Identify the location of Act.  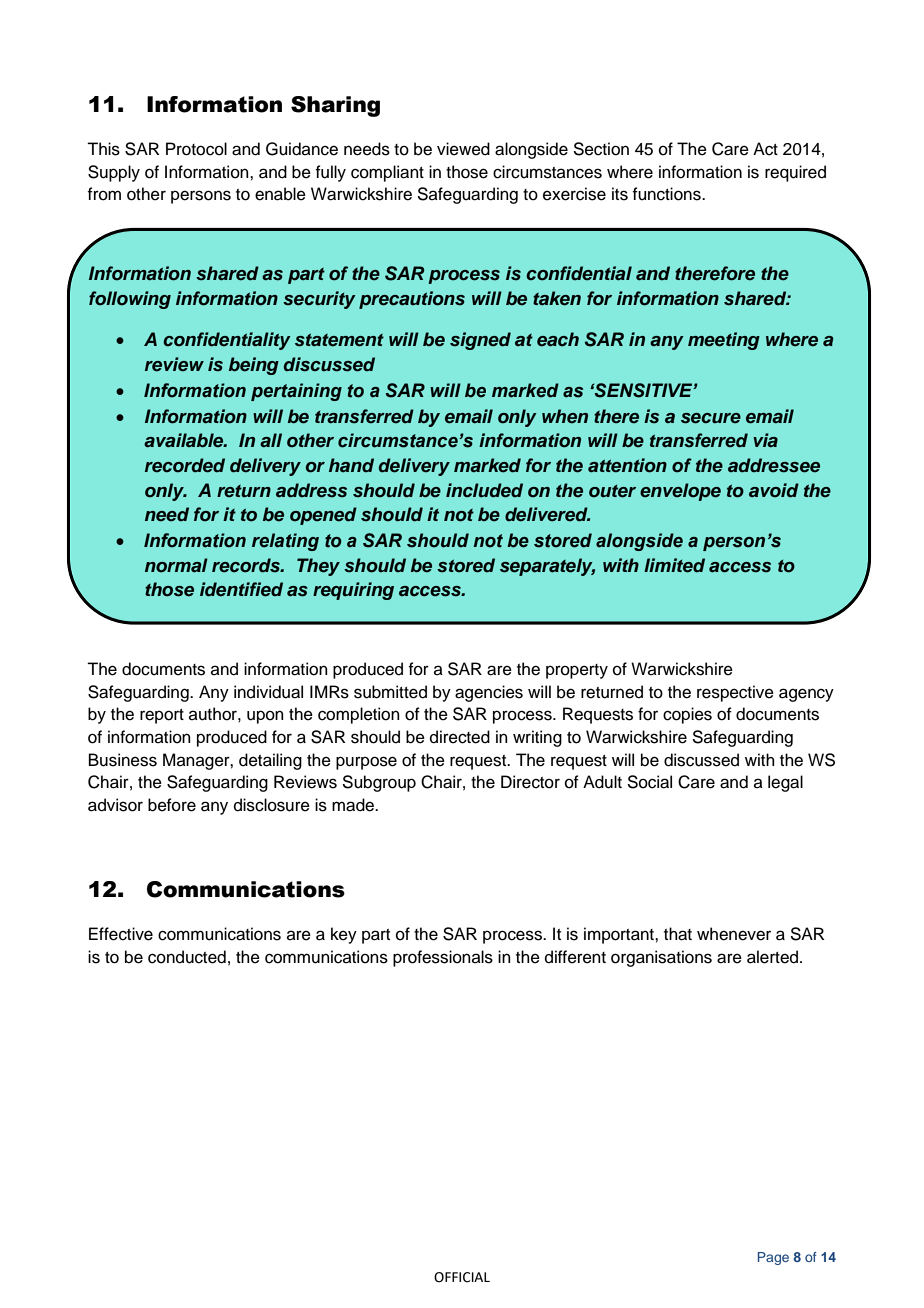
(765, 149).
